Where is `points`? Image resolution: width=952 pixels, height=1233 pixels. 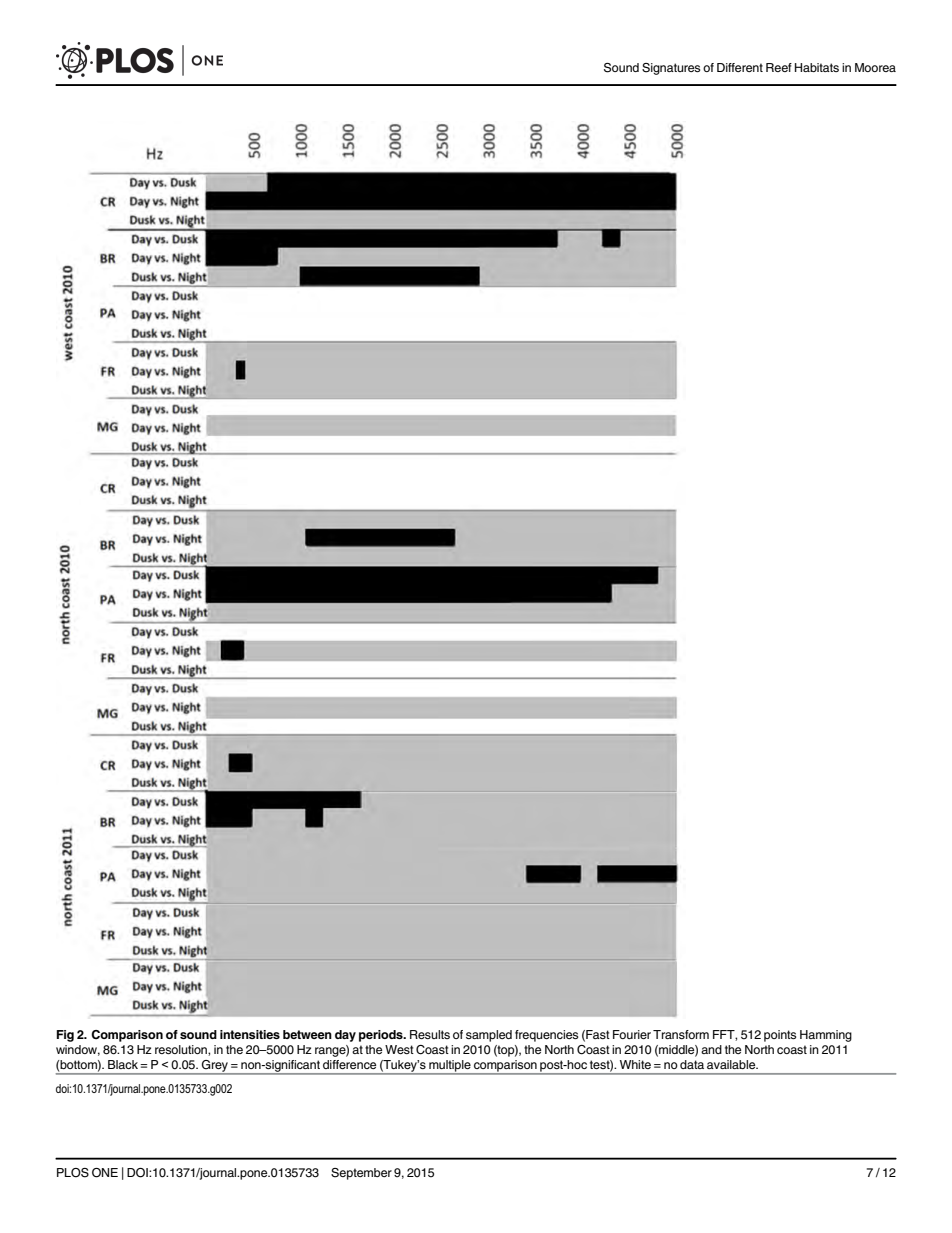
points is located at coordinates (780, 1036).
